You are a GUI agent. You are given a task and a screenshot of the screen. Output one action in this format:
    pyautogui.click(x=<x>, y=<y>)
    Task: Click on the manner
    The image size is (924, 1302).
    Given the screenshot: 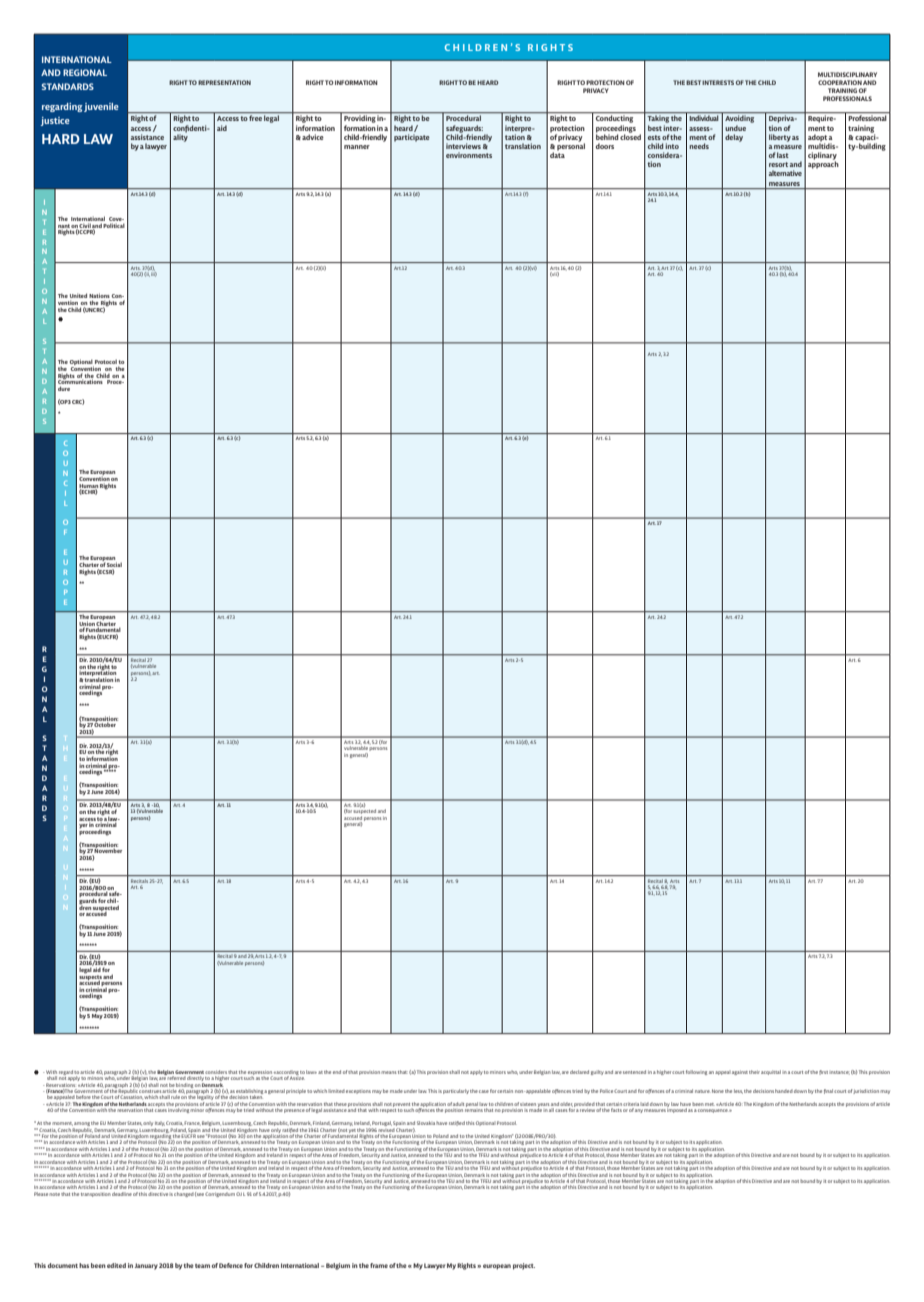 What is the action you would take?
    pyautogui.click(x=357, y=147)
